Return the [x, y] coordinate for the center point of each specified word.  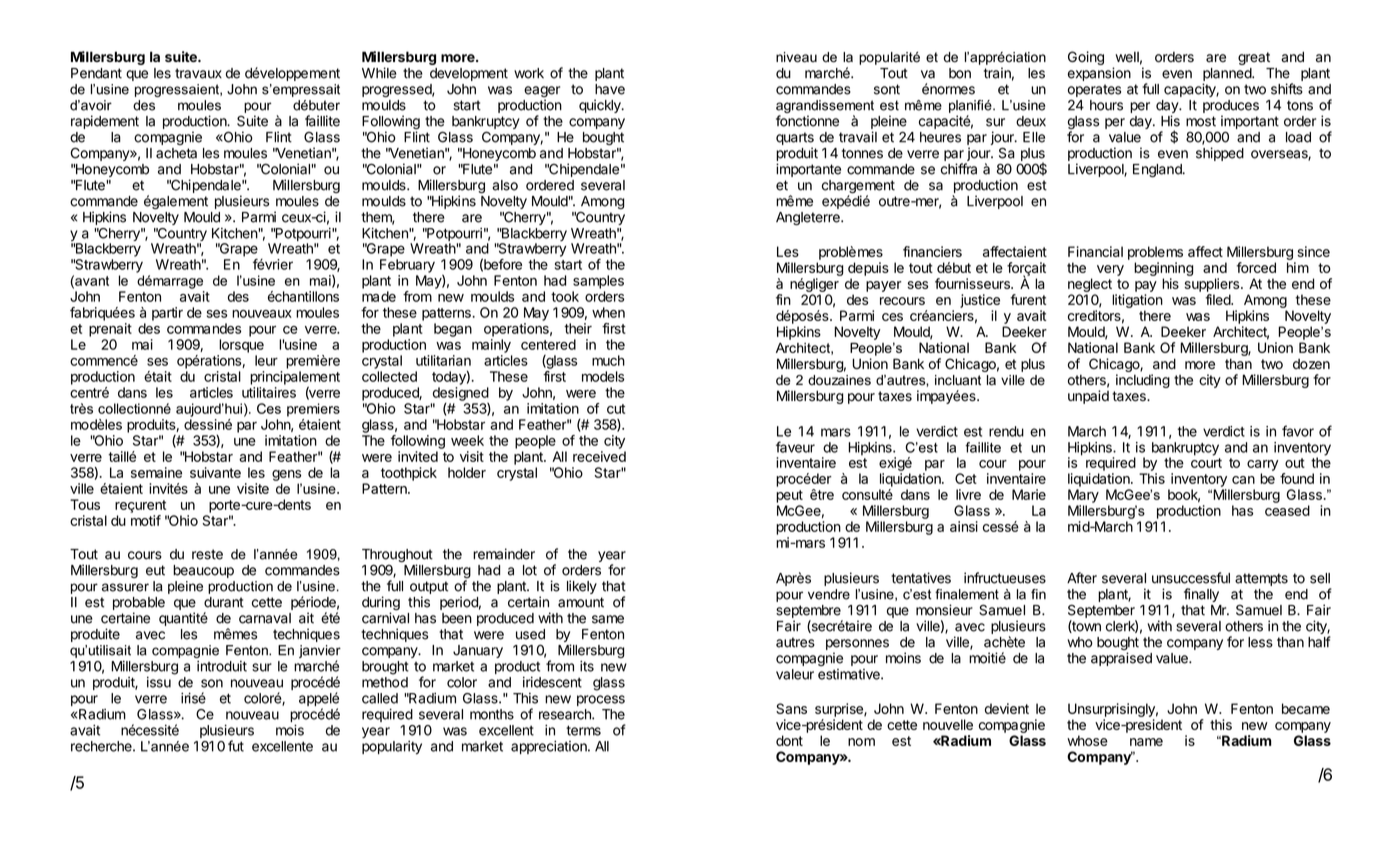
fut [236, 746]
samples [598, 282]
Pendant [96, 73]
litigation [1137, 301]
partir [167, 314]
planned [1228, 74]
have [610, 89]
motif [146, 520]
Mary [1083, 496]
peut [789, 496]
